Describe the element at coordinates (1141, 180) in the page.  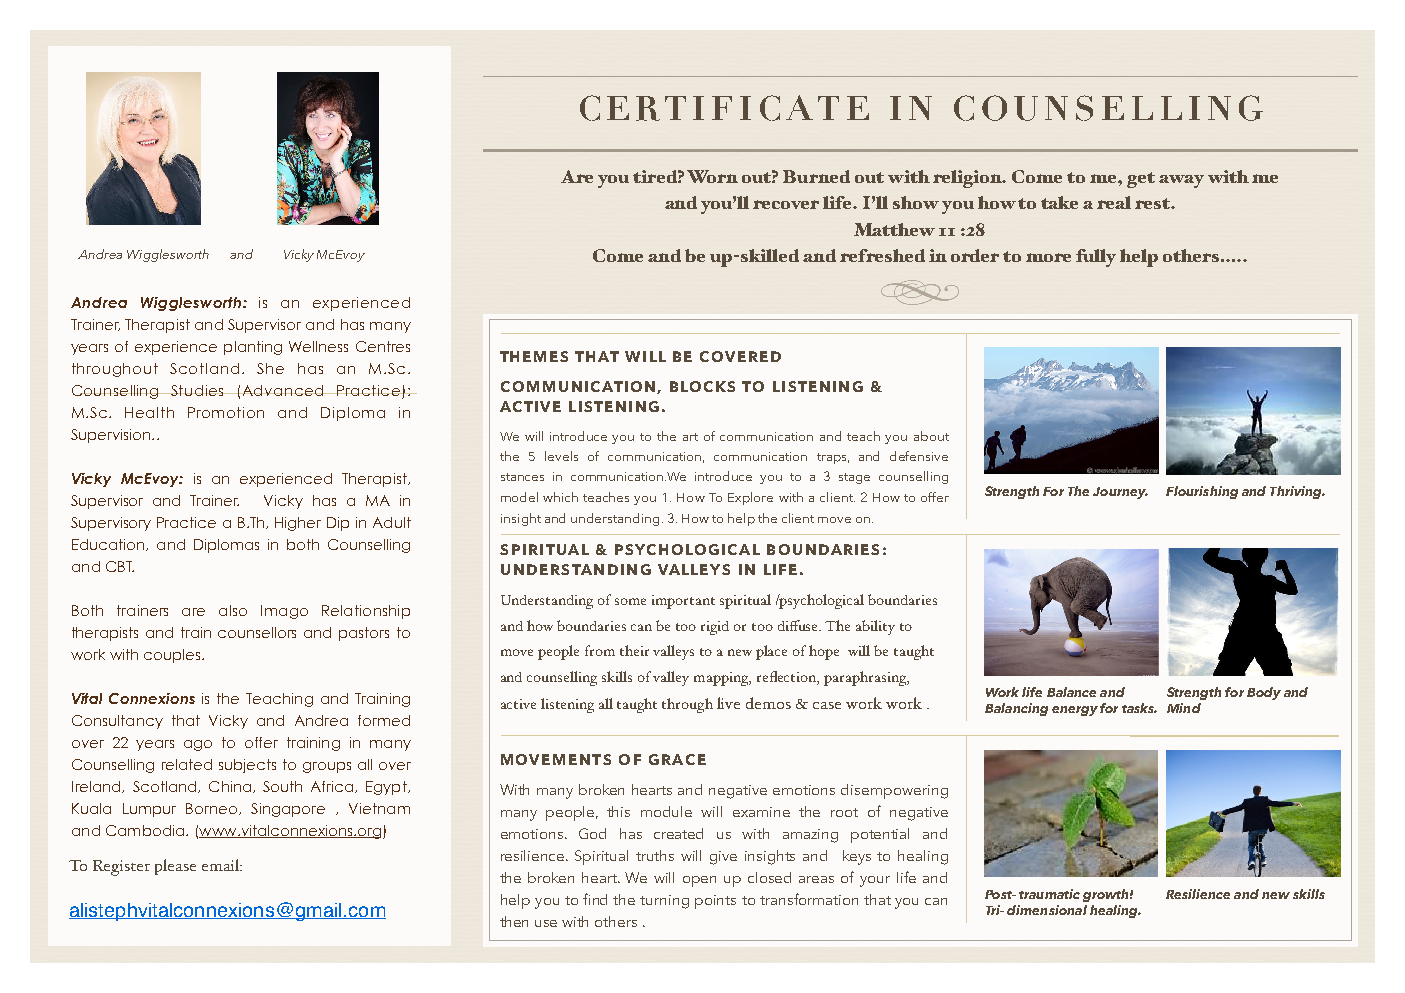
I see `get` at that location.
